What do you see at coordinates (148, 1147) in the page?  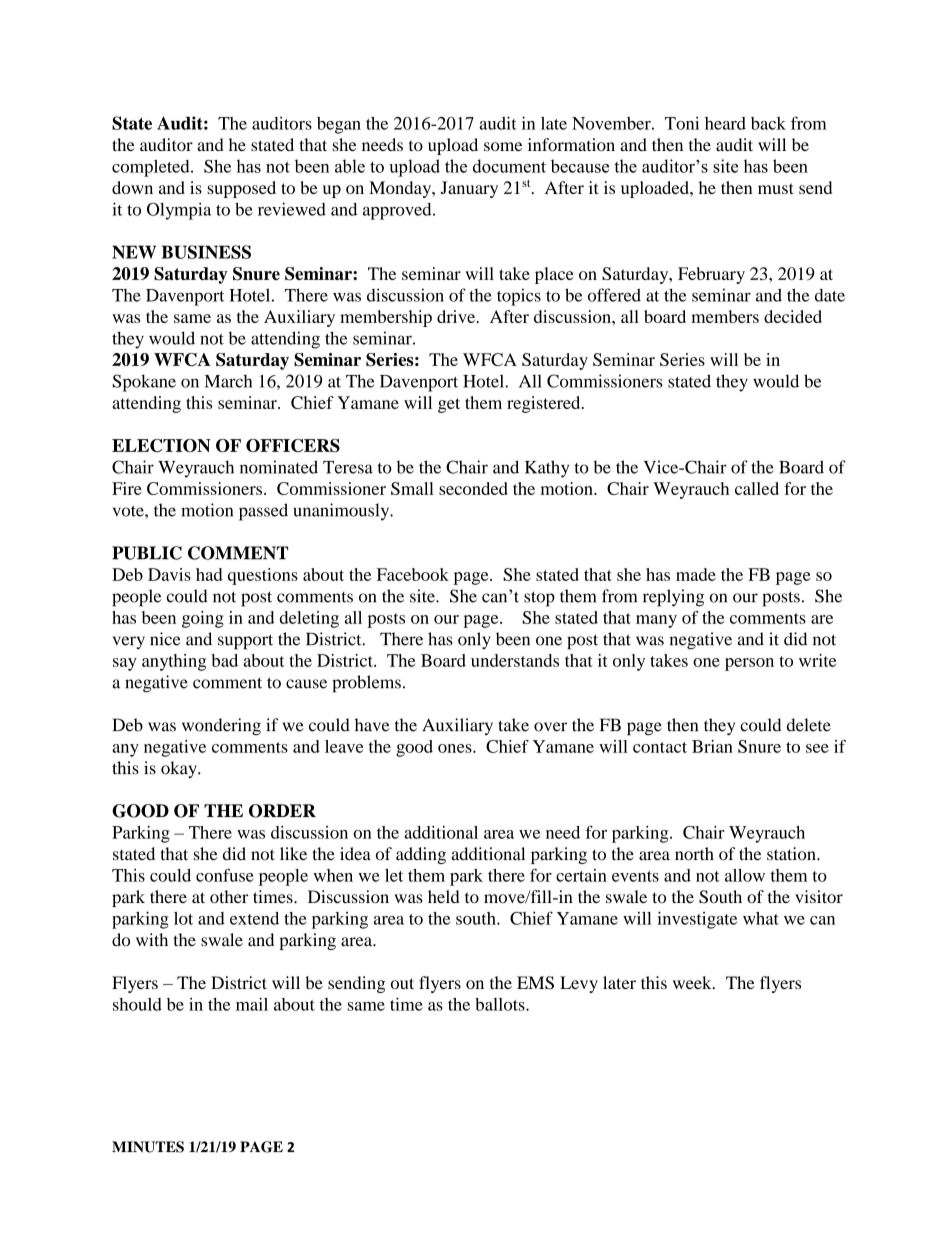 I see `MINUTES` at bounding box center [148, 1147].
